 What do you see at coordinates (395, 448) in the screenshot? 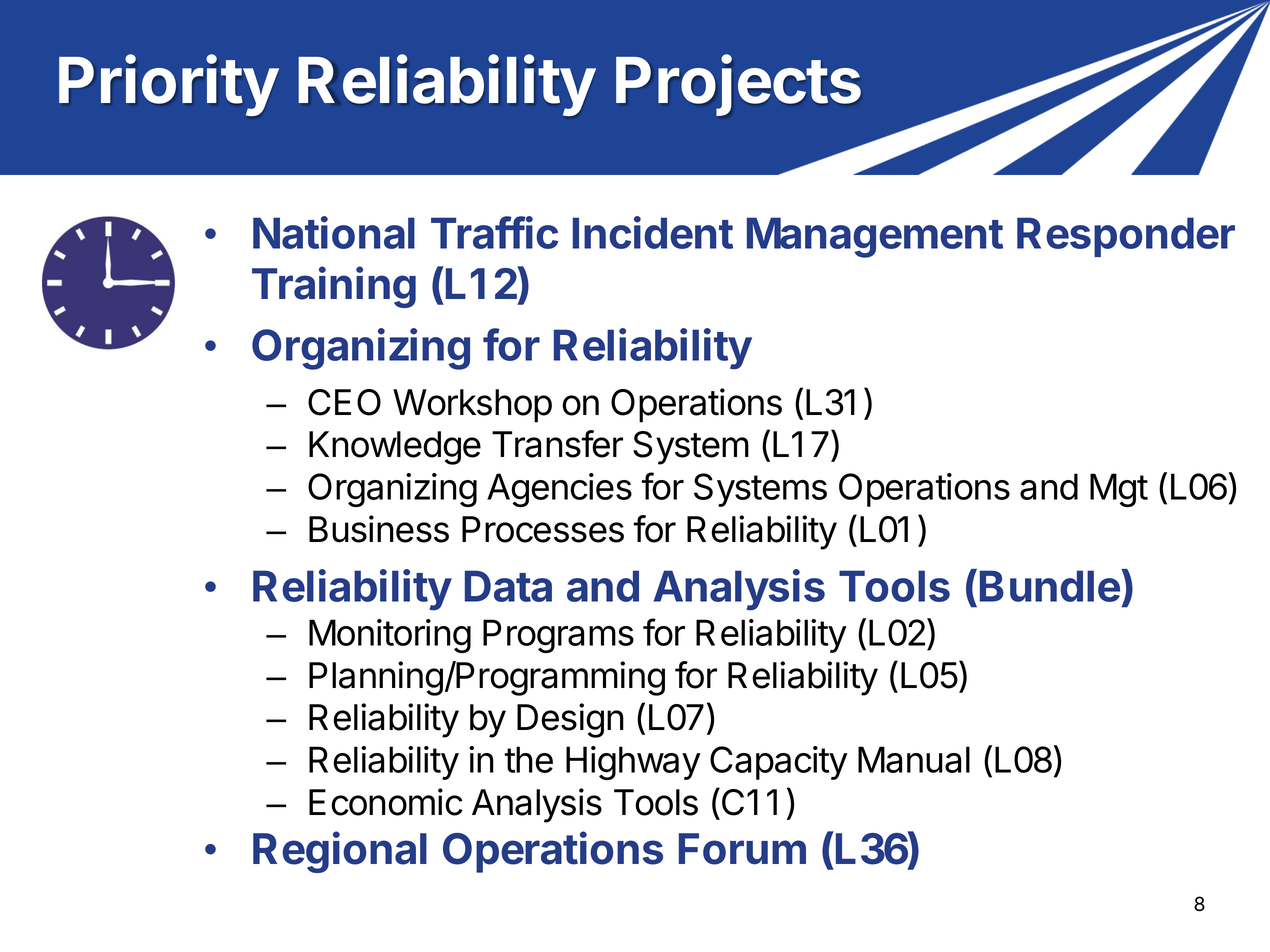
I see `Knowledge` at bounding box center [395, 448].
